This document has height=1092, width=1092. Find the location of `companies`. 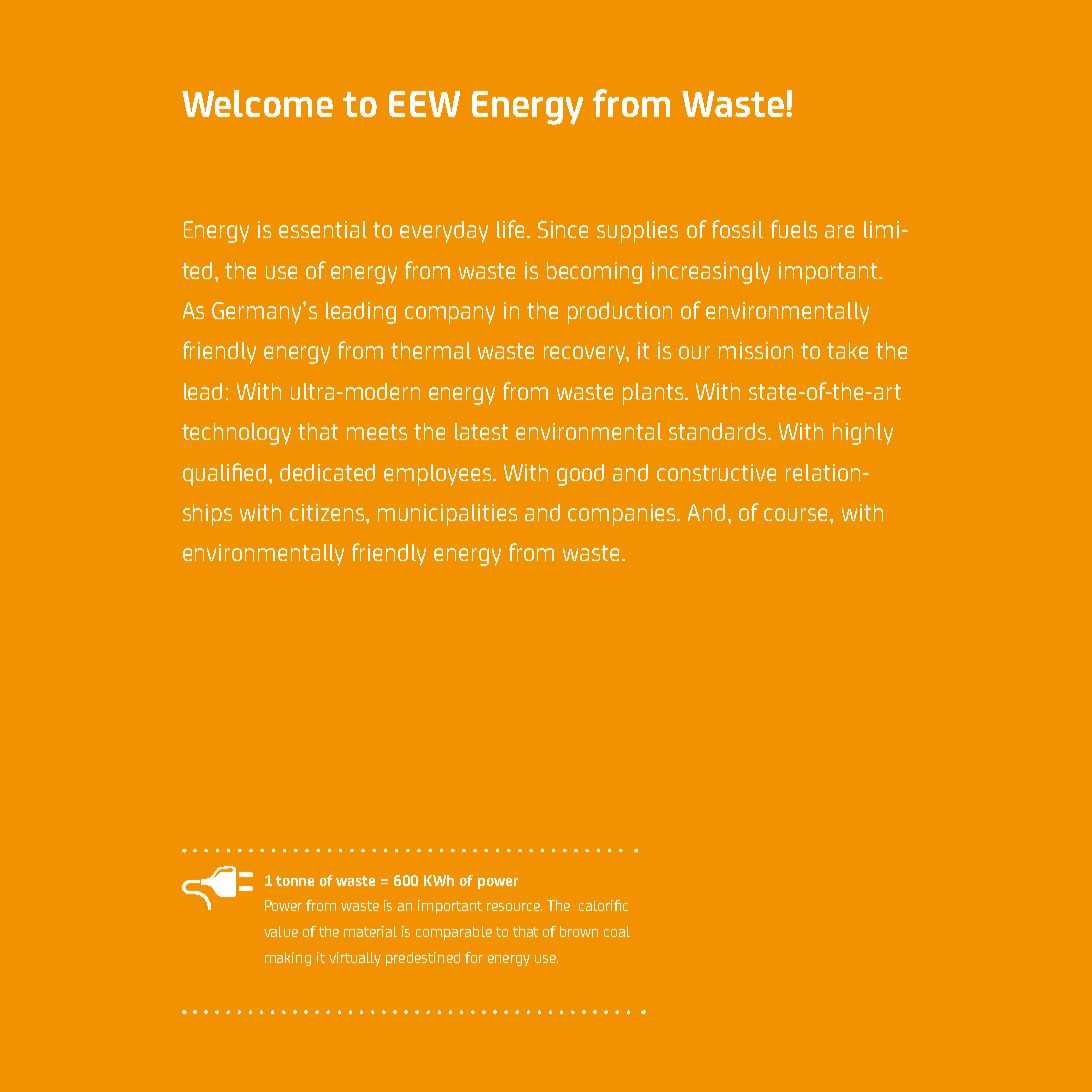

companies is located at coordinates (623, 515).
